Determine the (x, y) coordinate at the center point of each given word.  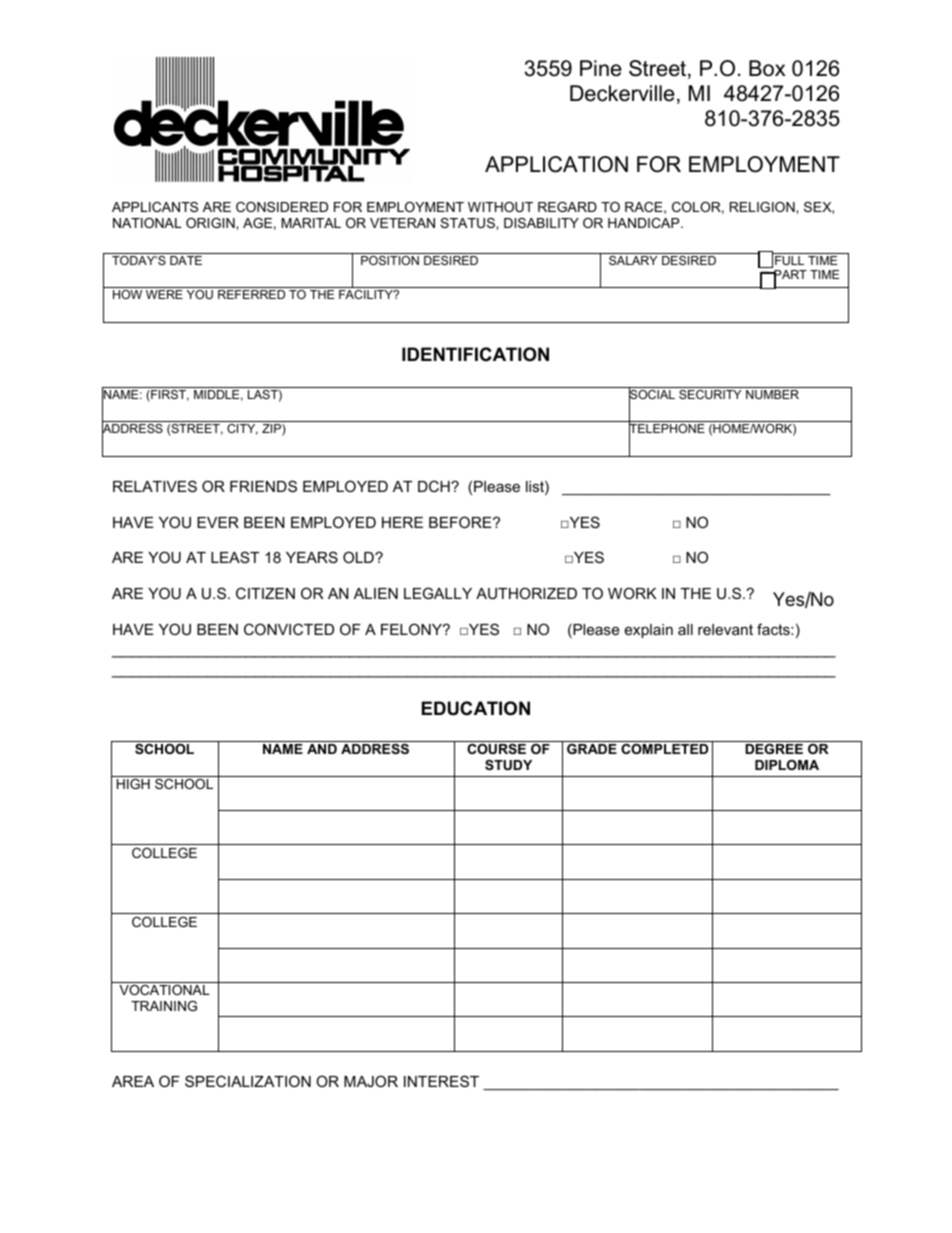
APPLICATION (556, 164)
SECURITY (710, 394)
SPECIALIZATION (248, 1081)
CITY (242, 429)
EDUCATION (476, 708)
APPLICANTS (155, 207)
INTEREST (441, 1081)
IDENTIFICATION (475, 354)
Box (767, 68)
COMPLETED (664, 749)
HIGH (133, 784)
